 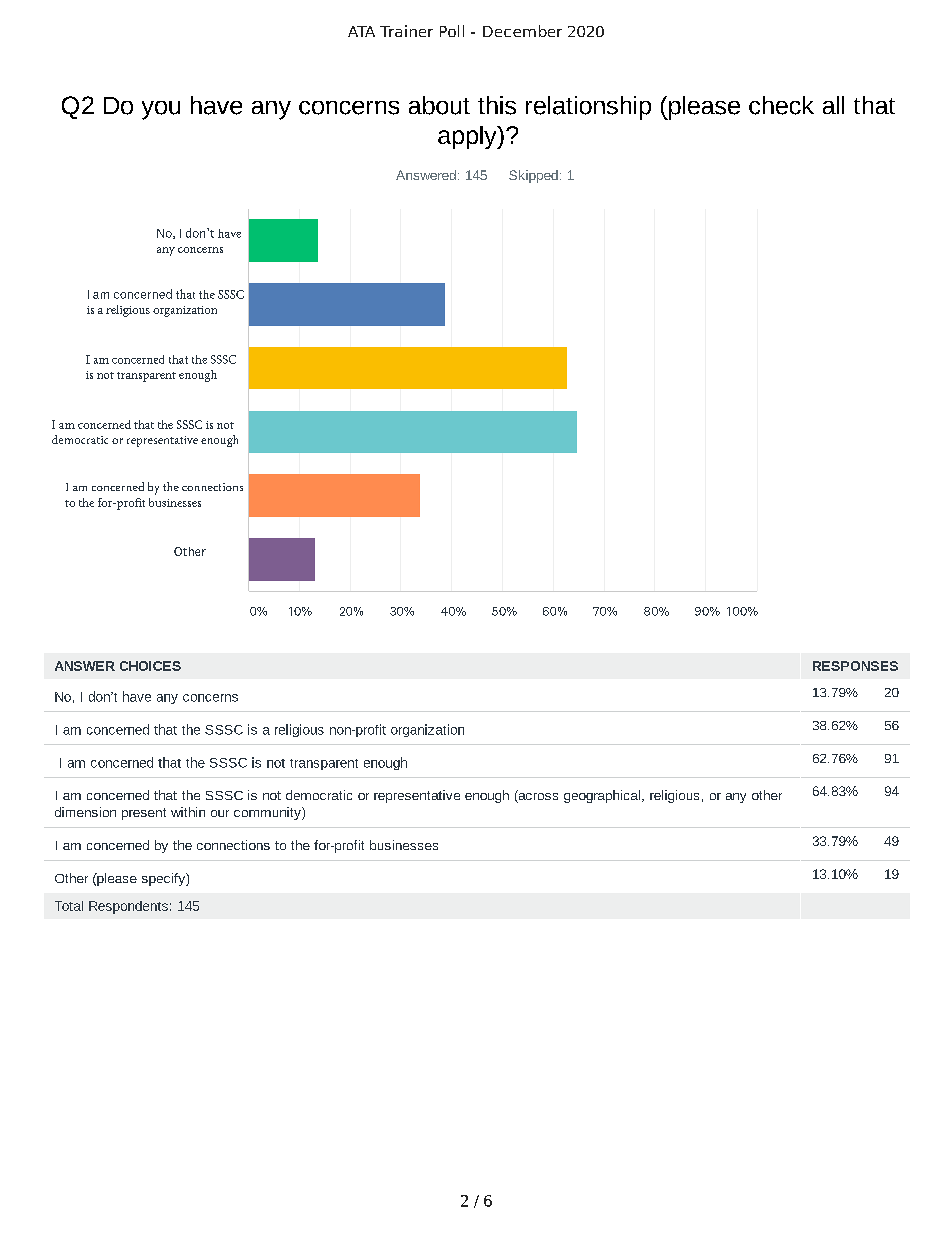 What do you see at coordinates (128, 907) in the image?
I see `Respondents` at bounding box center [128, 907].
